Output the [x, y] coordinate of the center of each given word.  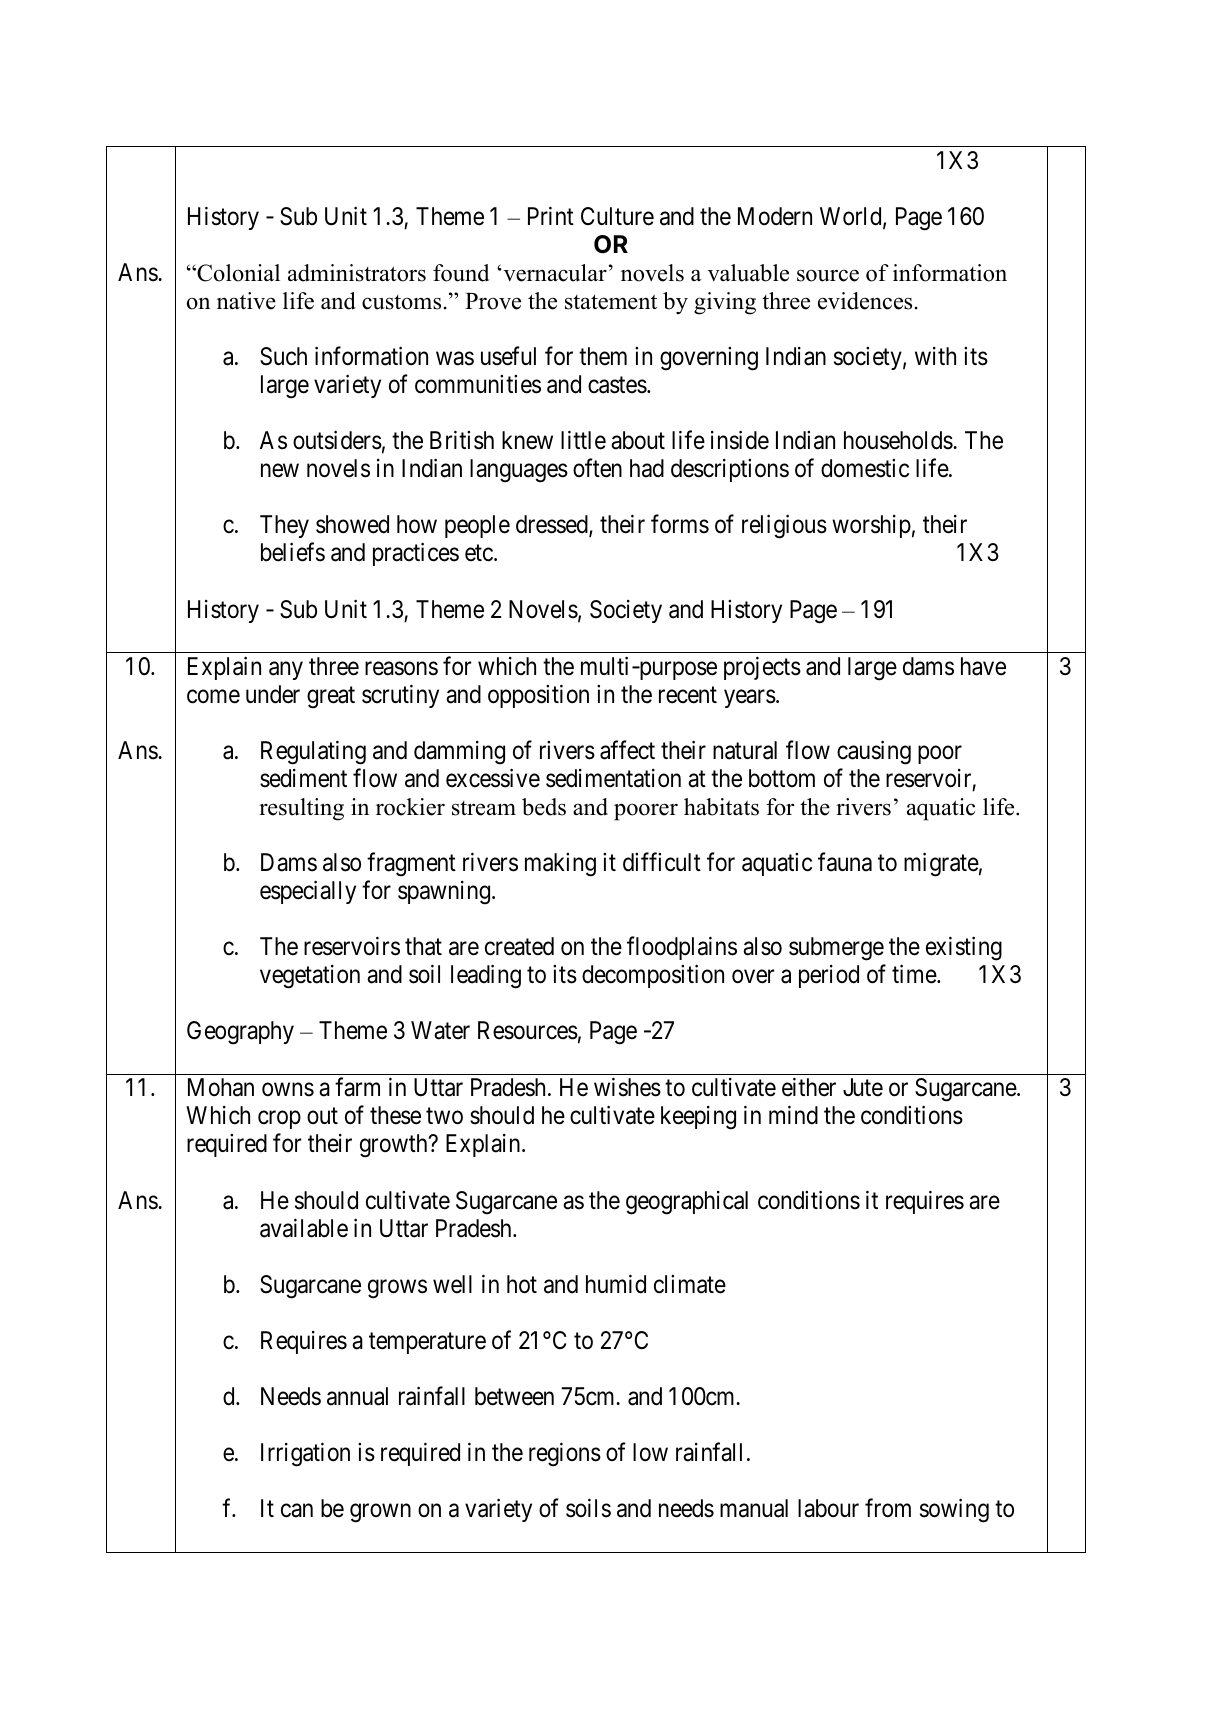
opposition [538, 696]
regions [565, 1454]
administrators [357, 273]
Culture [617, 216]
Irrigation [305, 1454]
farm [357, 1087]
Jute [863, 1087]
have [983, 666]
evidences [865, 301]
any [286, 670]
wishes [627, 1087]
